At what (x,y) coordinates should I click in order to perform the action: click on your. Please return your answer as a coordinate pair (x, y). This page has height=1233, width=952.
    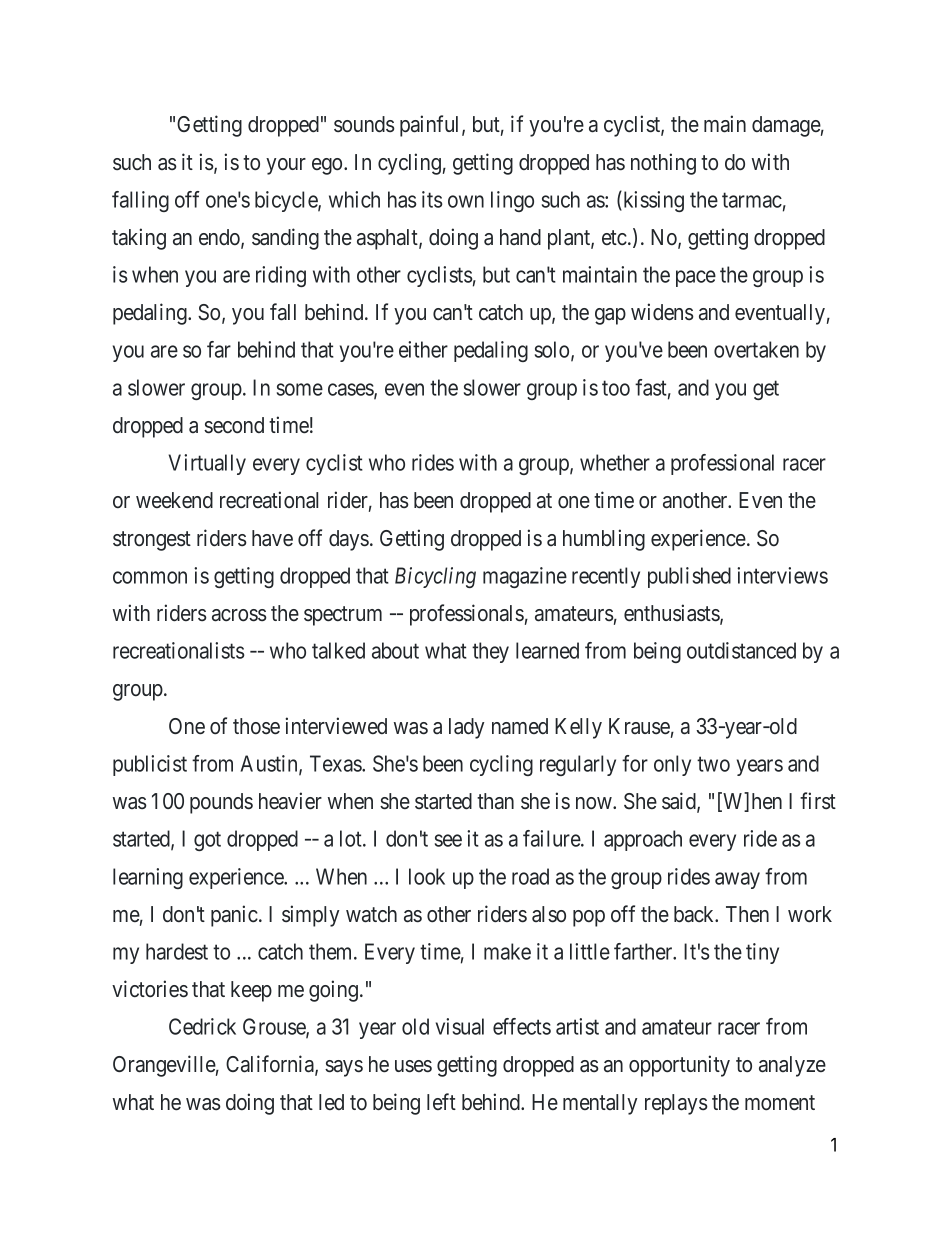
    Looking at the image, I should click on (286, 166).
